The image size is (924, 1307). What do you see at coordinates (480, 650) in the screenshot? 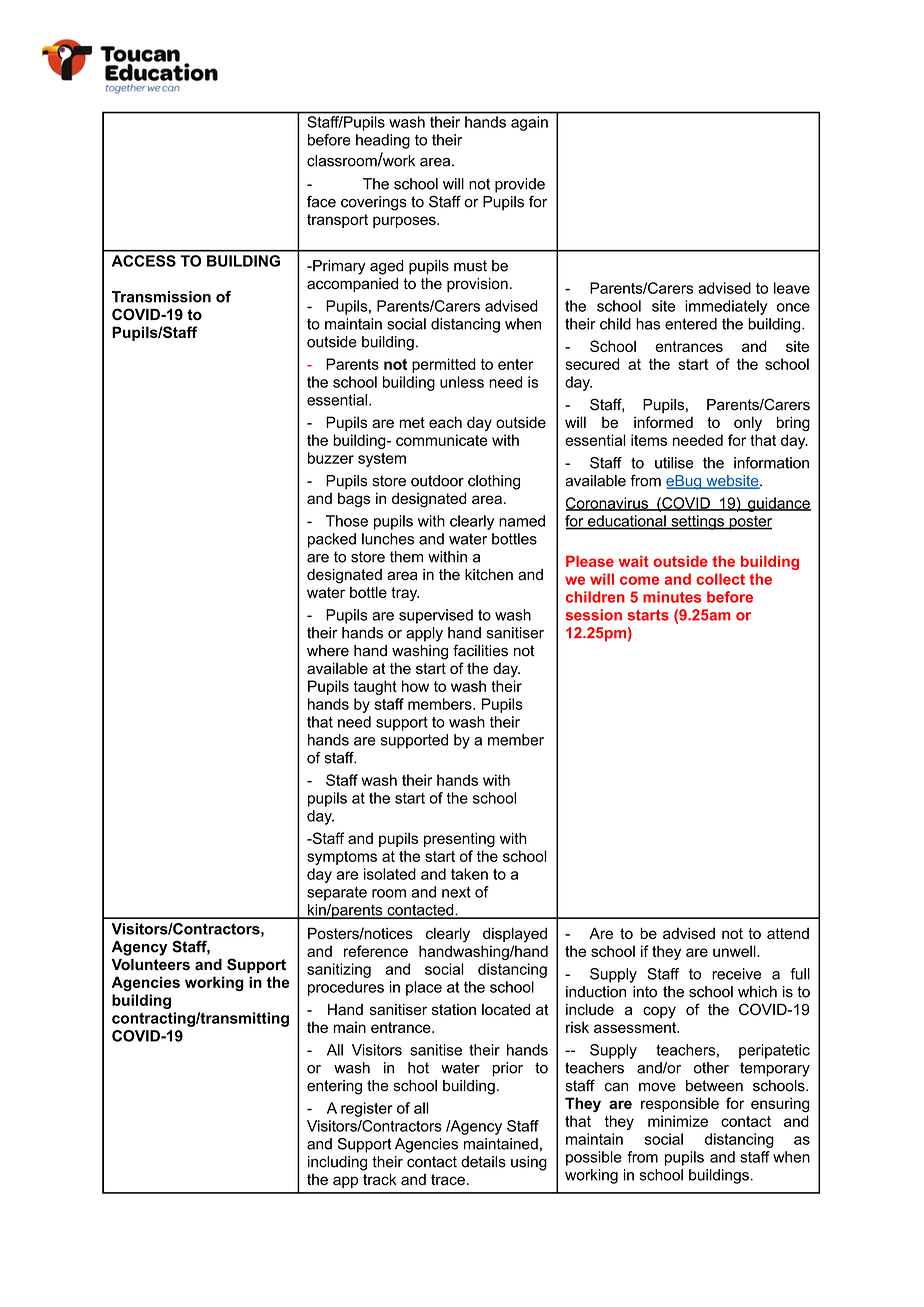
I see `facilities` at bounding box center [480, 650].
